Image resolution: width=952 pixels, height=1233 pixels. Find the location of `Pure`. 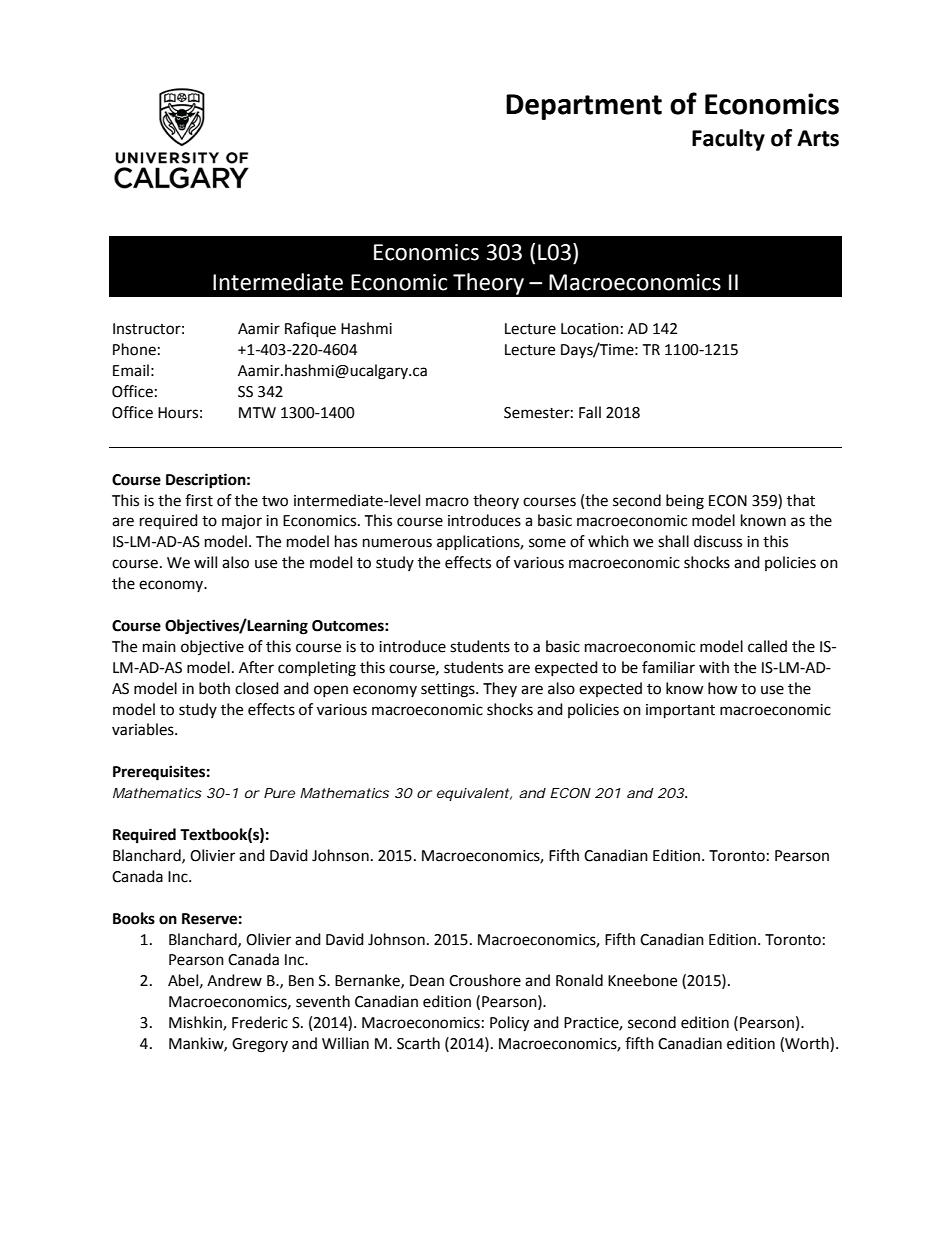

Pure is located at coordinates (279, 793).
